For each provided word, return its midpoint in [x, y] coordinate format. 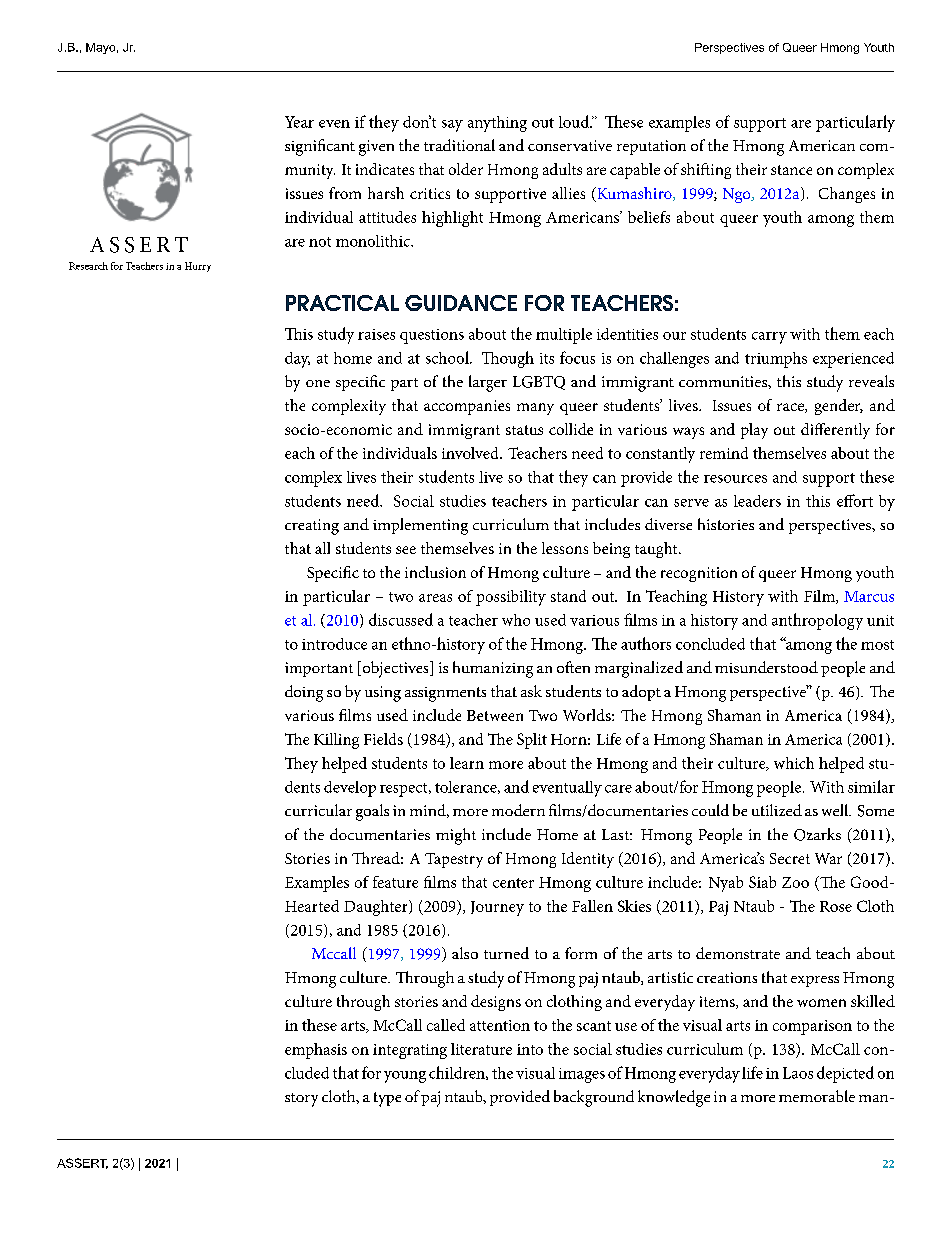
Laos [798, 1073]
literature [481, 1049]
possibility [511, 598]
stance [791, 170]
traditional [459, 145]
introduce [334, 644]
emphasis [316, 1051]
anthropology [817, 621]
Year [299, 122]
